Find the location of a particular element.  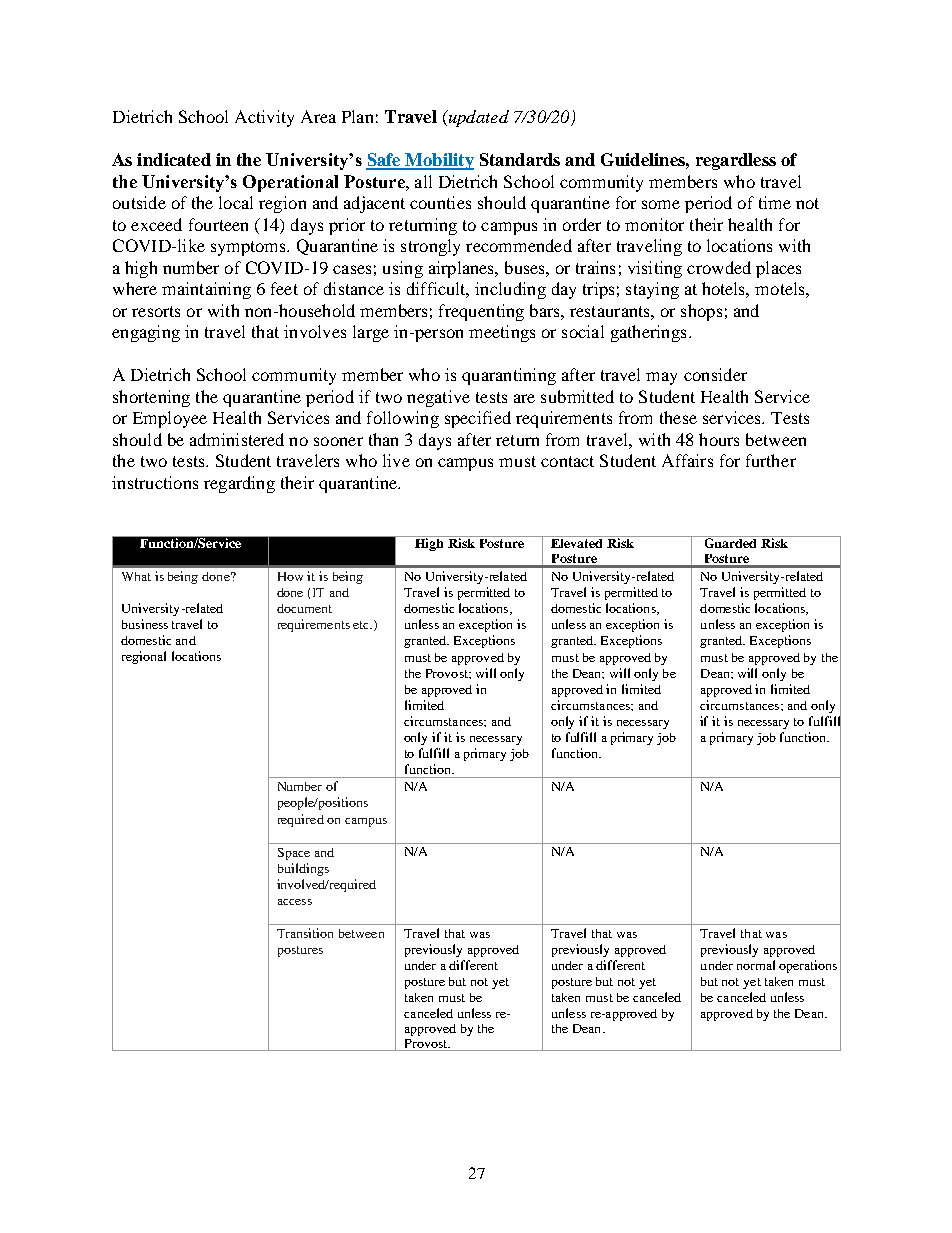

meetings is located at coordinates (502, 333).
